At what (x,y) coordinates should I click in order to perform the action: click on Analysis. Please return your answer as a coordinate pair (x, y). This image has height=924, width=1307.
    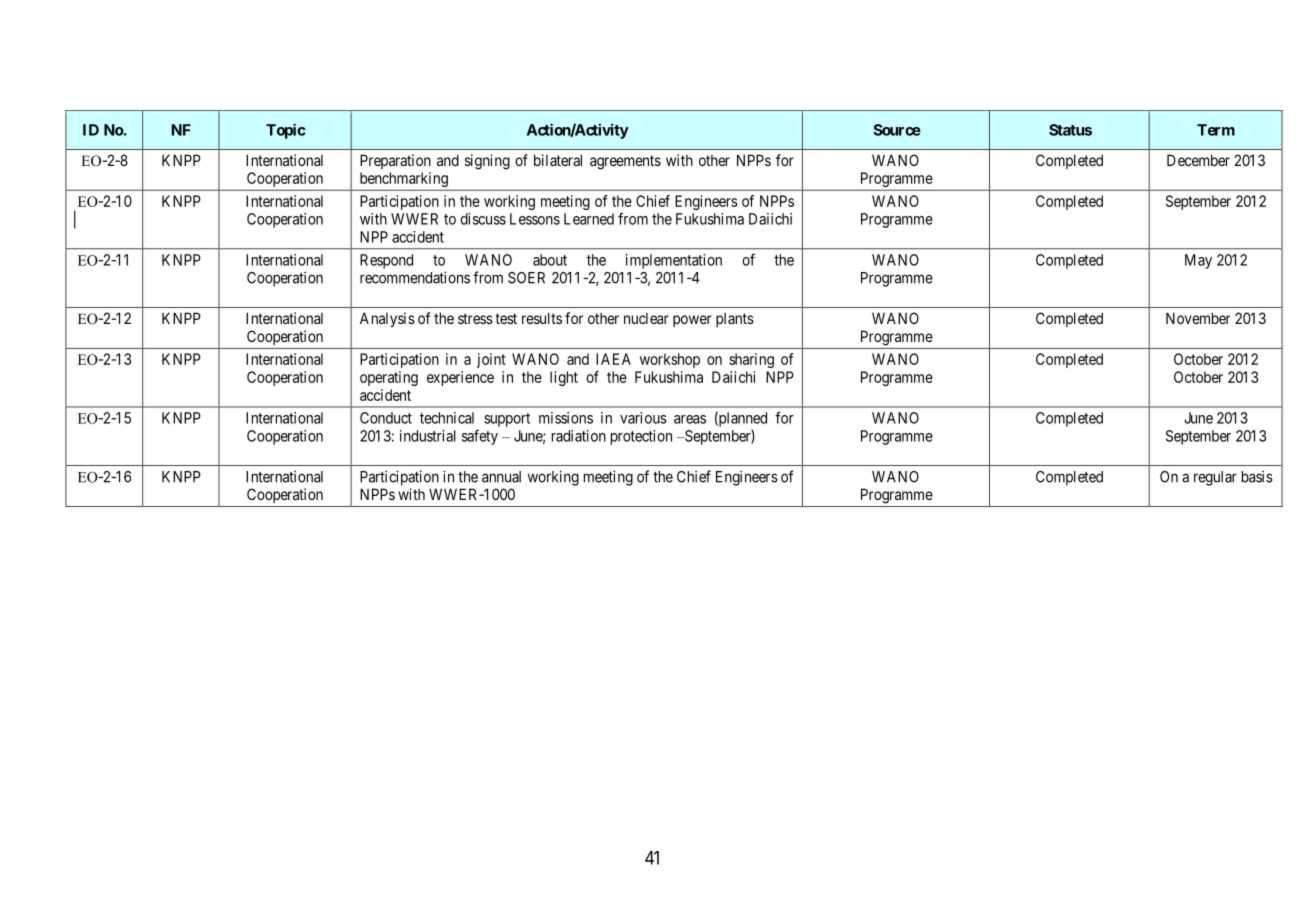
    Looking at the image, I should click on (387, 319).
